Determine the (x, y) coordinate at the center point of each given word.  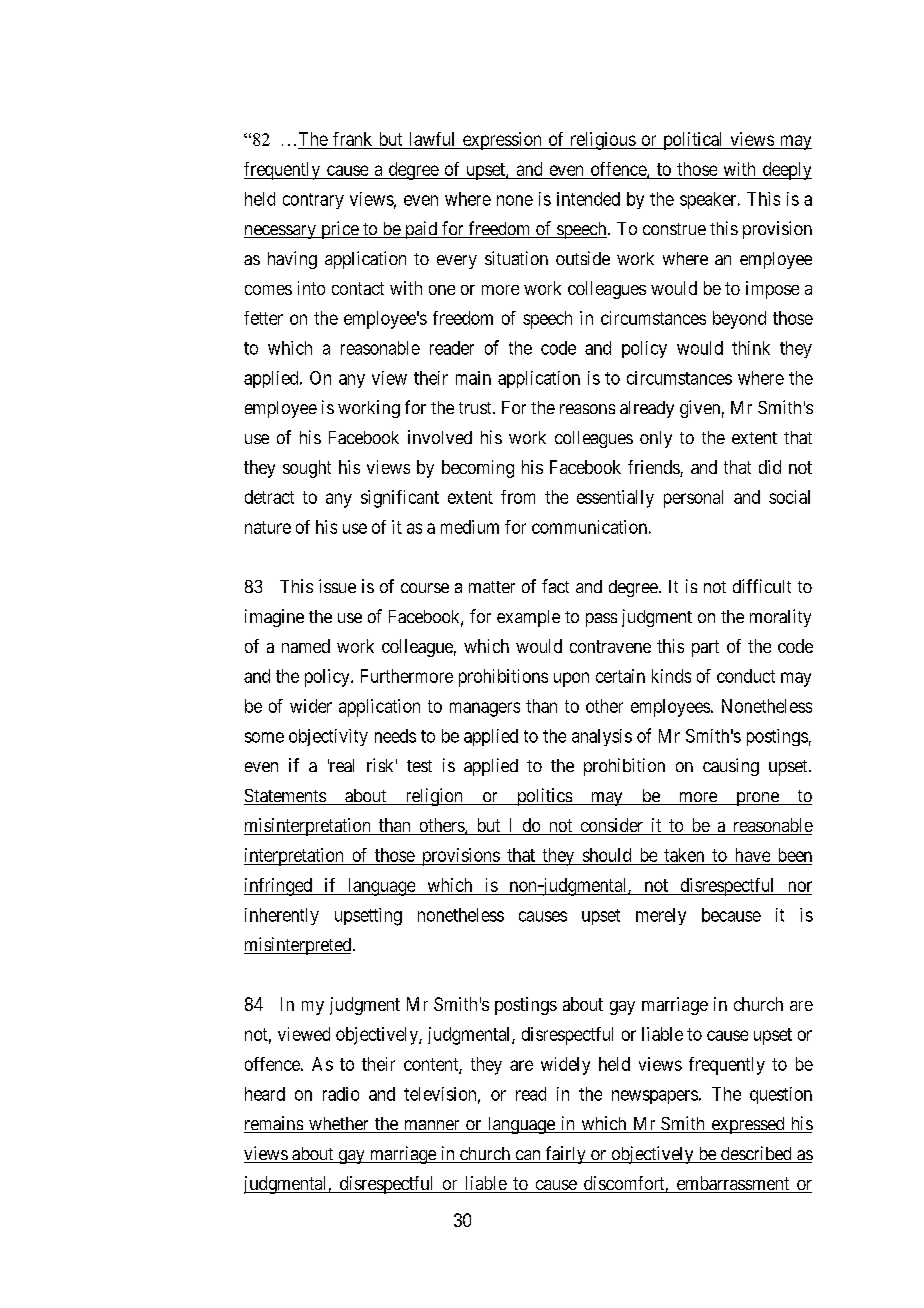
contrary (313, 201)
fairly (565, 1155)
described (756, 1154)
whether (339, 1125)
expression (502, 141)
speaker (709, 200)
